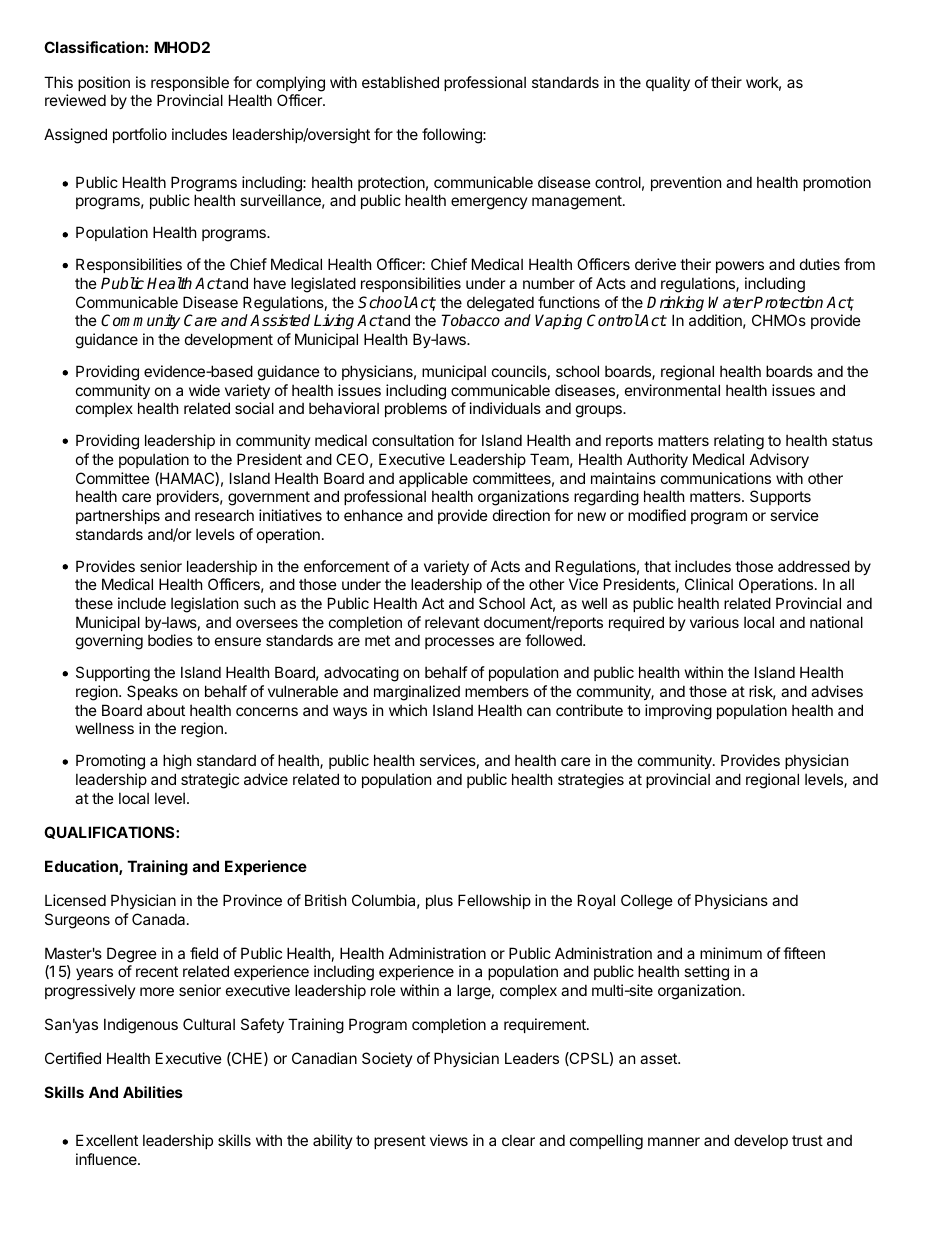 The image size is (952, 1233). What do you see at coordinates (449, 1140) in the screenshot?
I see `views` at bounding box center [449, 1140].
